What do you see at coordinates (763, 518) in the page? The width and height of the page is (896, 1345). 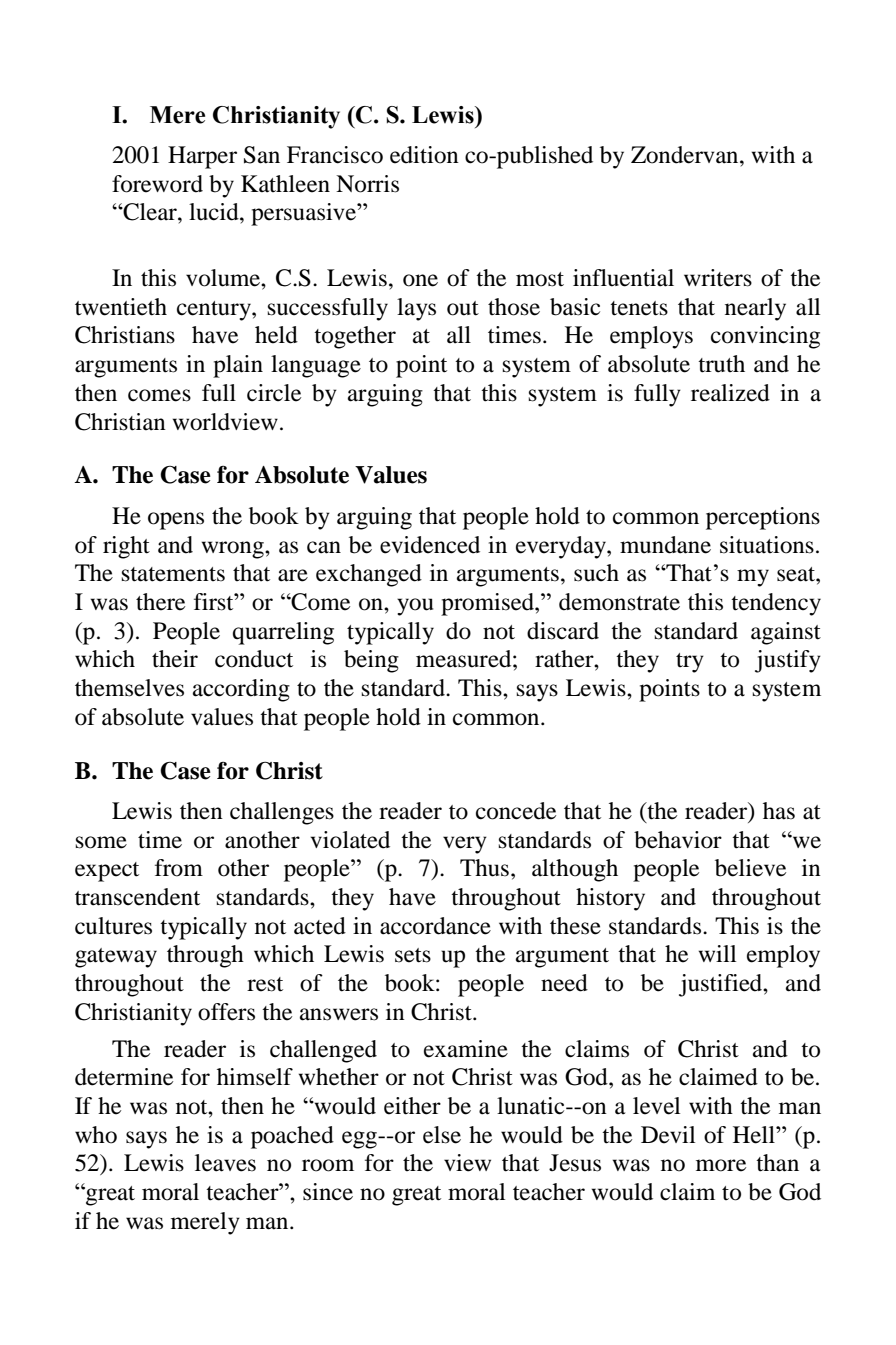 I see `perceptions` at bounding box center [763, 518].
